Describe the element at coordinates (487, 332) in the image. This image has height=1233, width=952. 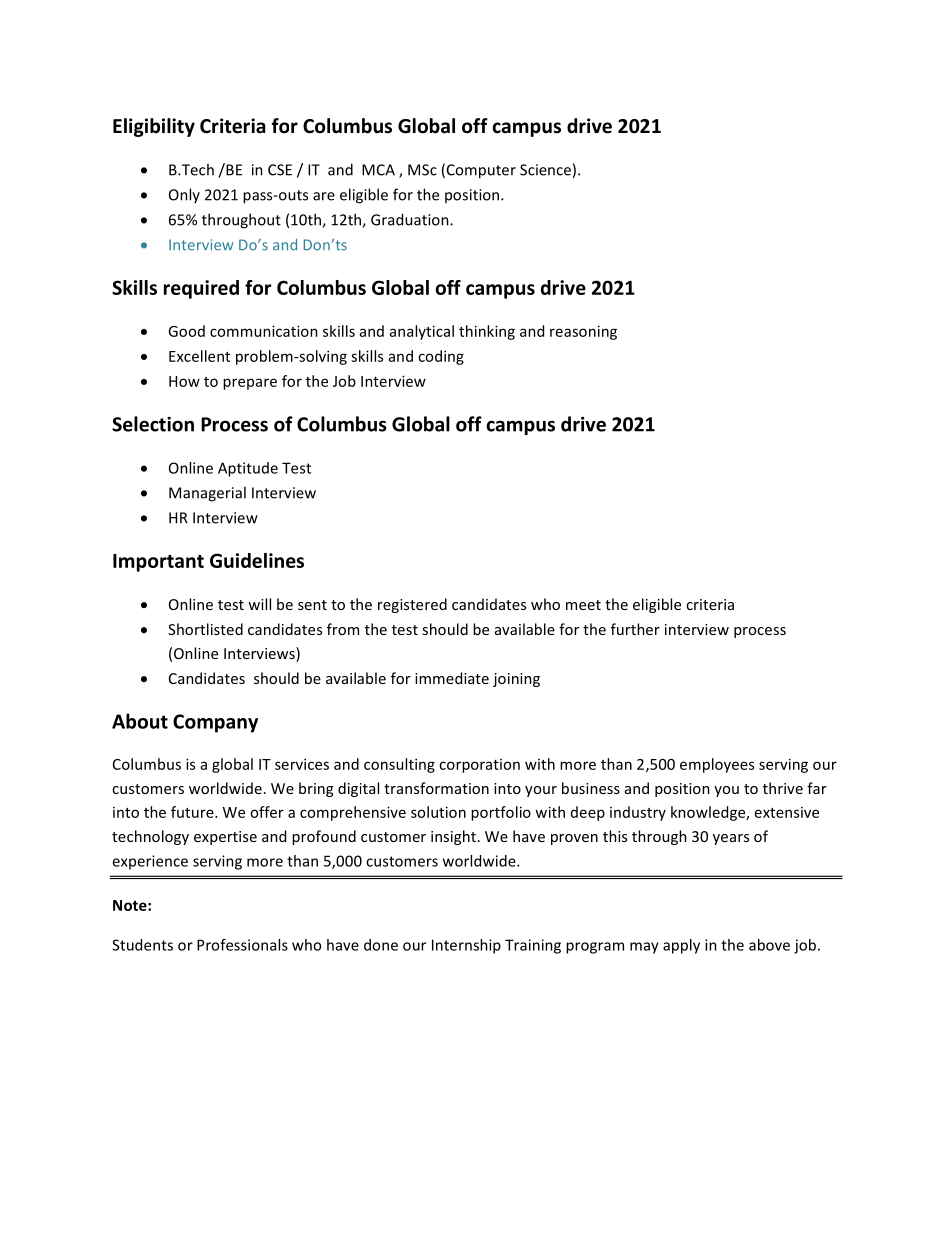
I see `thinking` at that location.
